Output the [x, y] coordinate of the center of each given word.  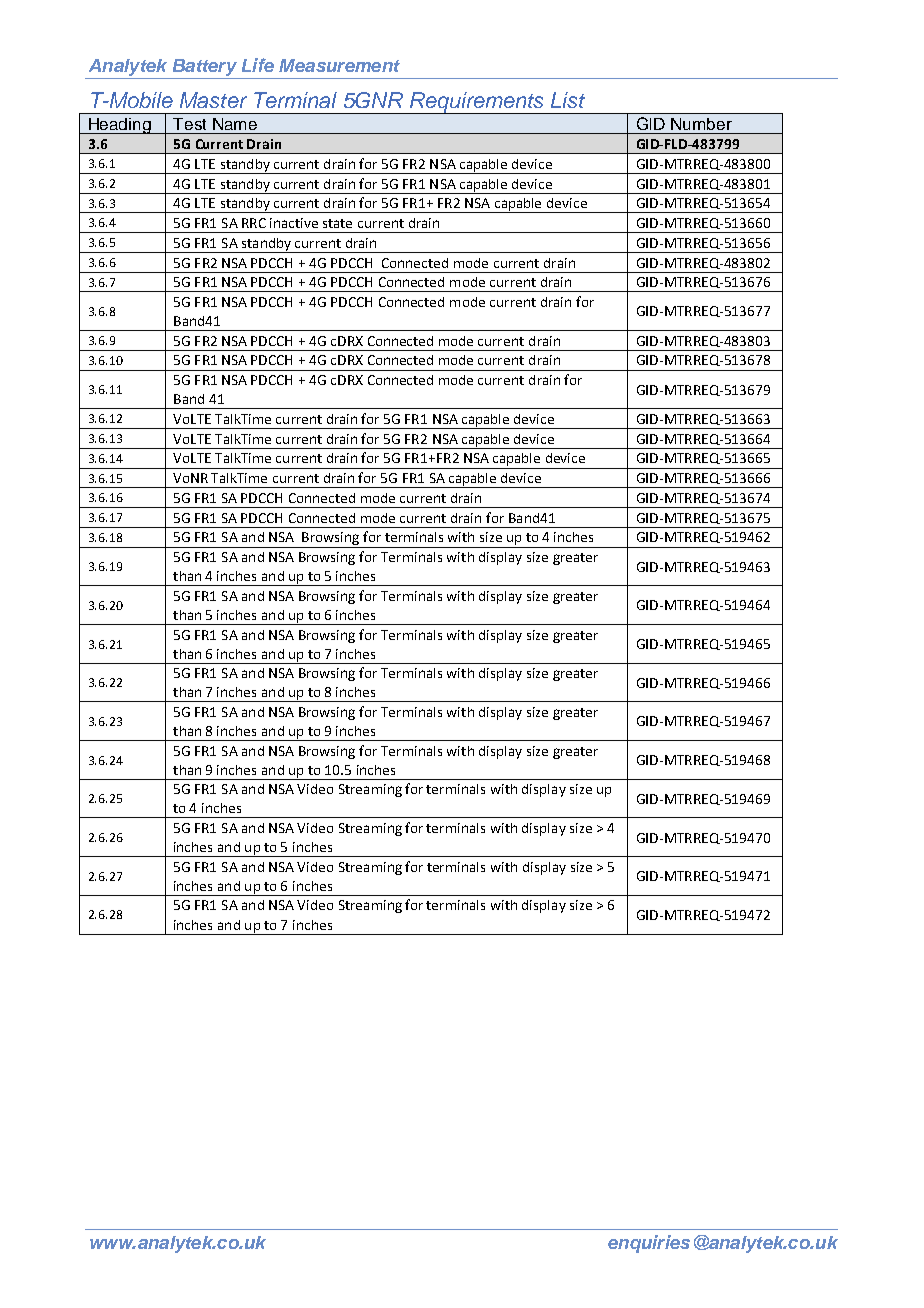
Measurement [339, 65]
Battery [204, 69]
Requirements [477, 103]
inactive [294, 223]
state [337, 223]
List [568, 100]
